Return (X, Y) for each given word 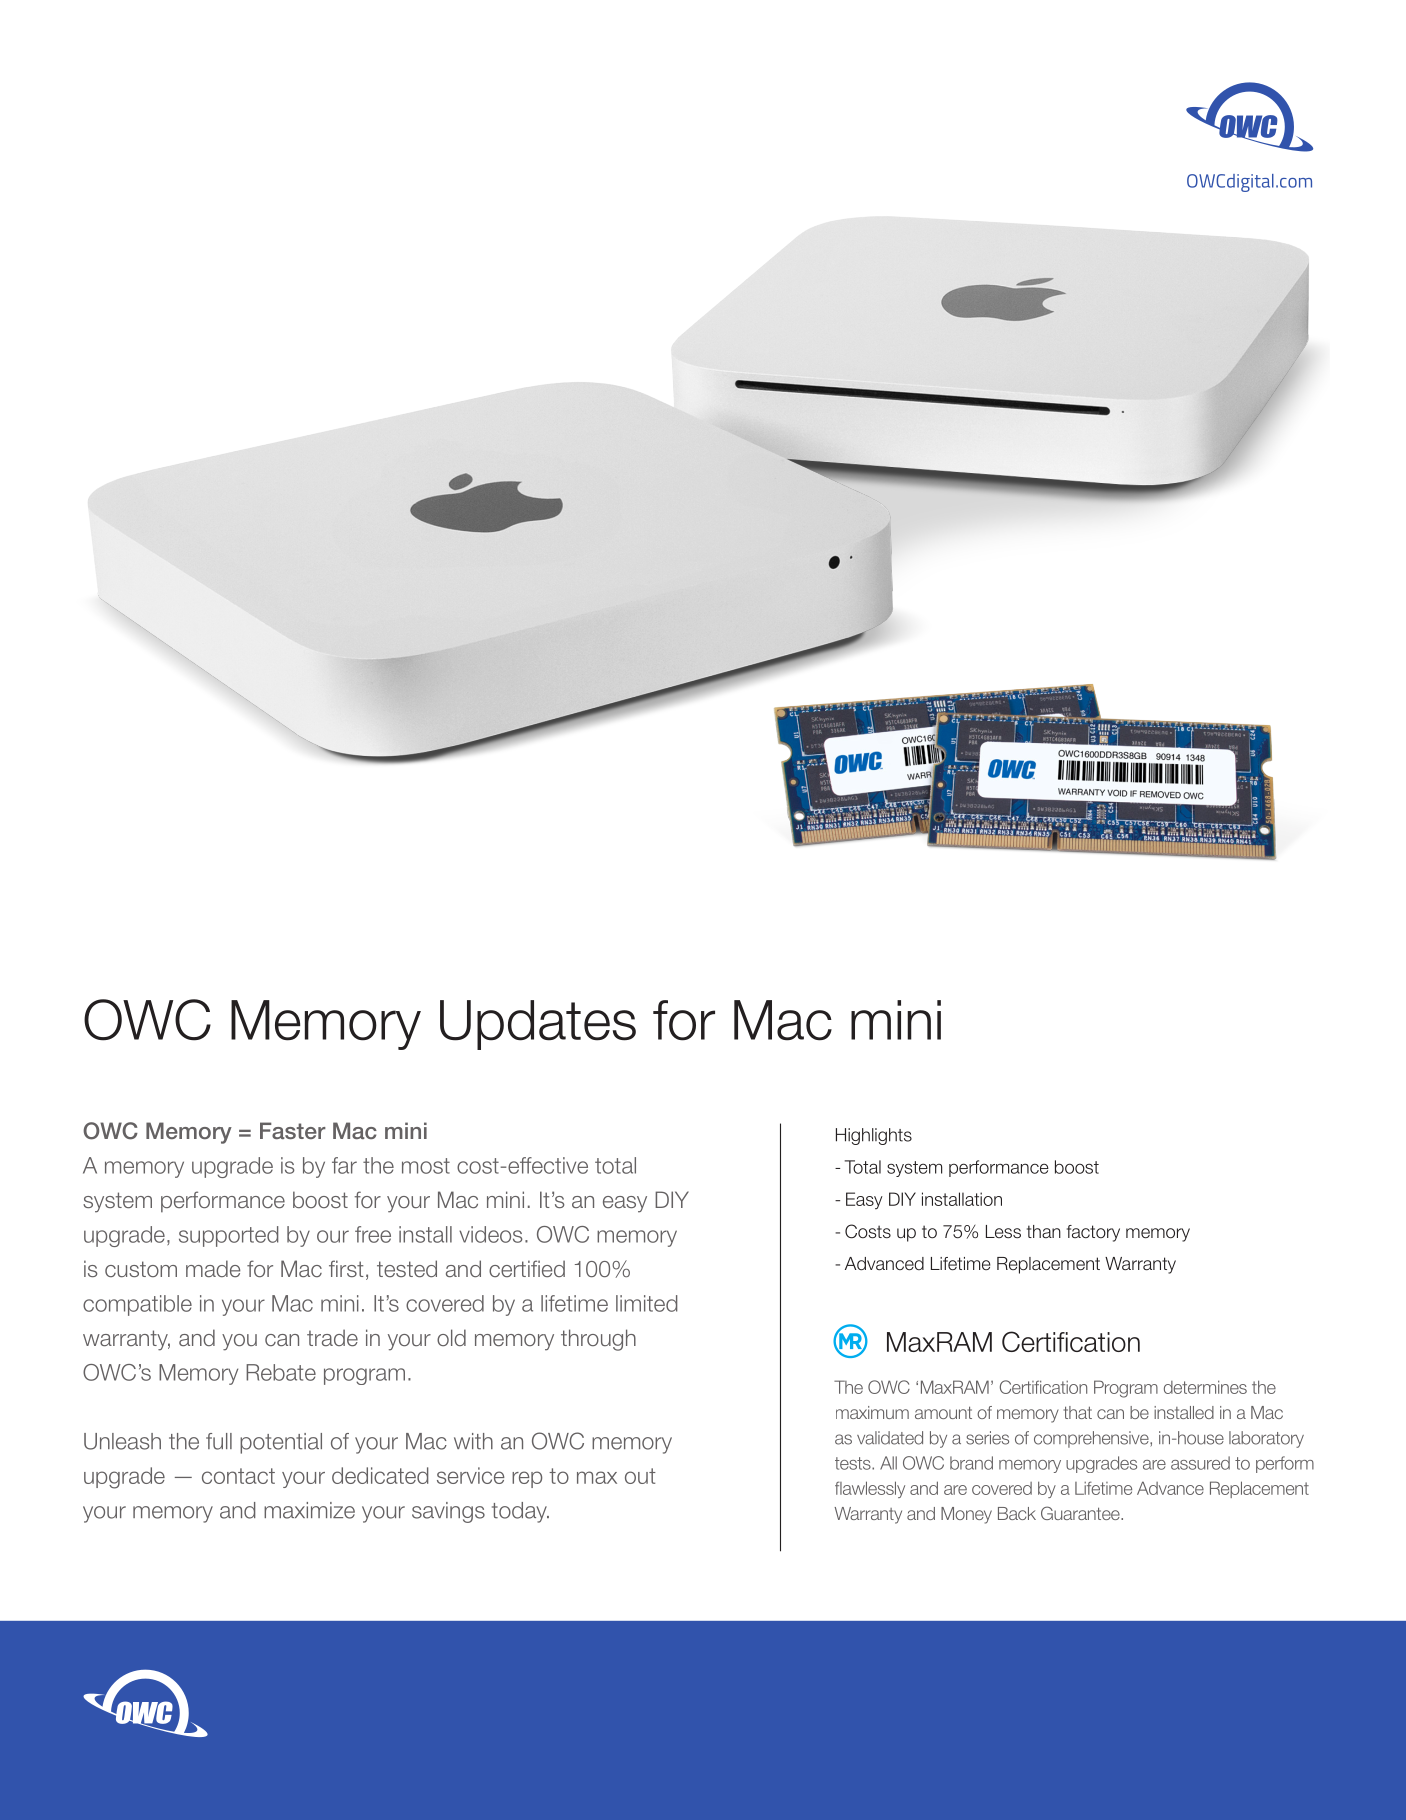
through (598, 1340)
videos (490, 1234)
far (344, 1165)
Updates (538, 1025)
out (640, 1476)
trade (332, 1338)
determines (1205, 1387)
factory (1093, 1233)
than (1044, 1231)
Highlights (874, 1136)
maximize (309, 1510)
